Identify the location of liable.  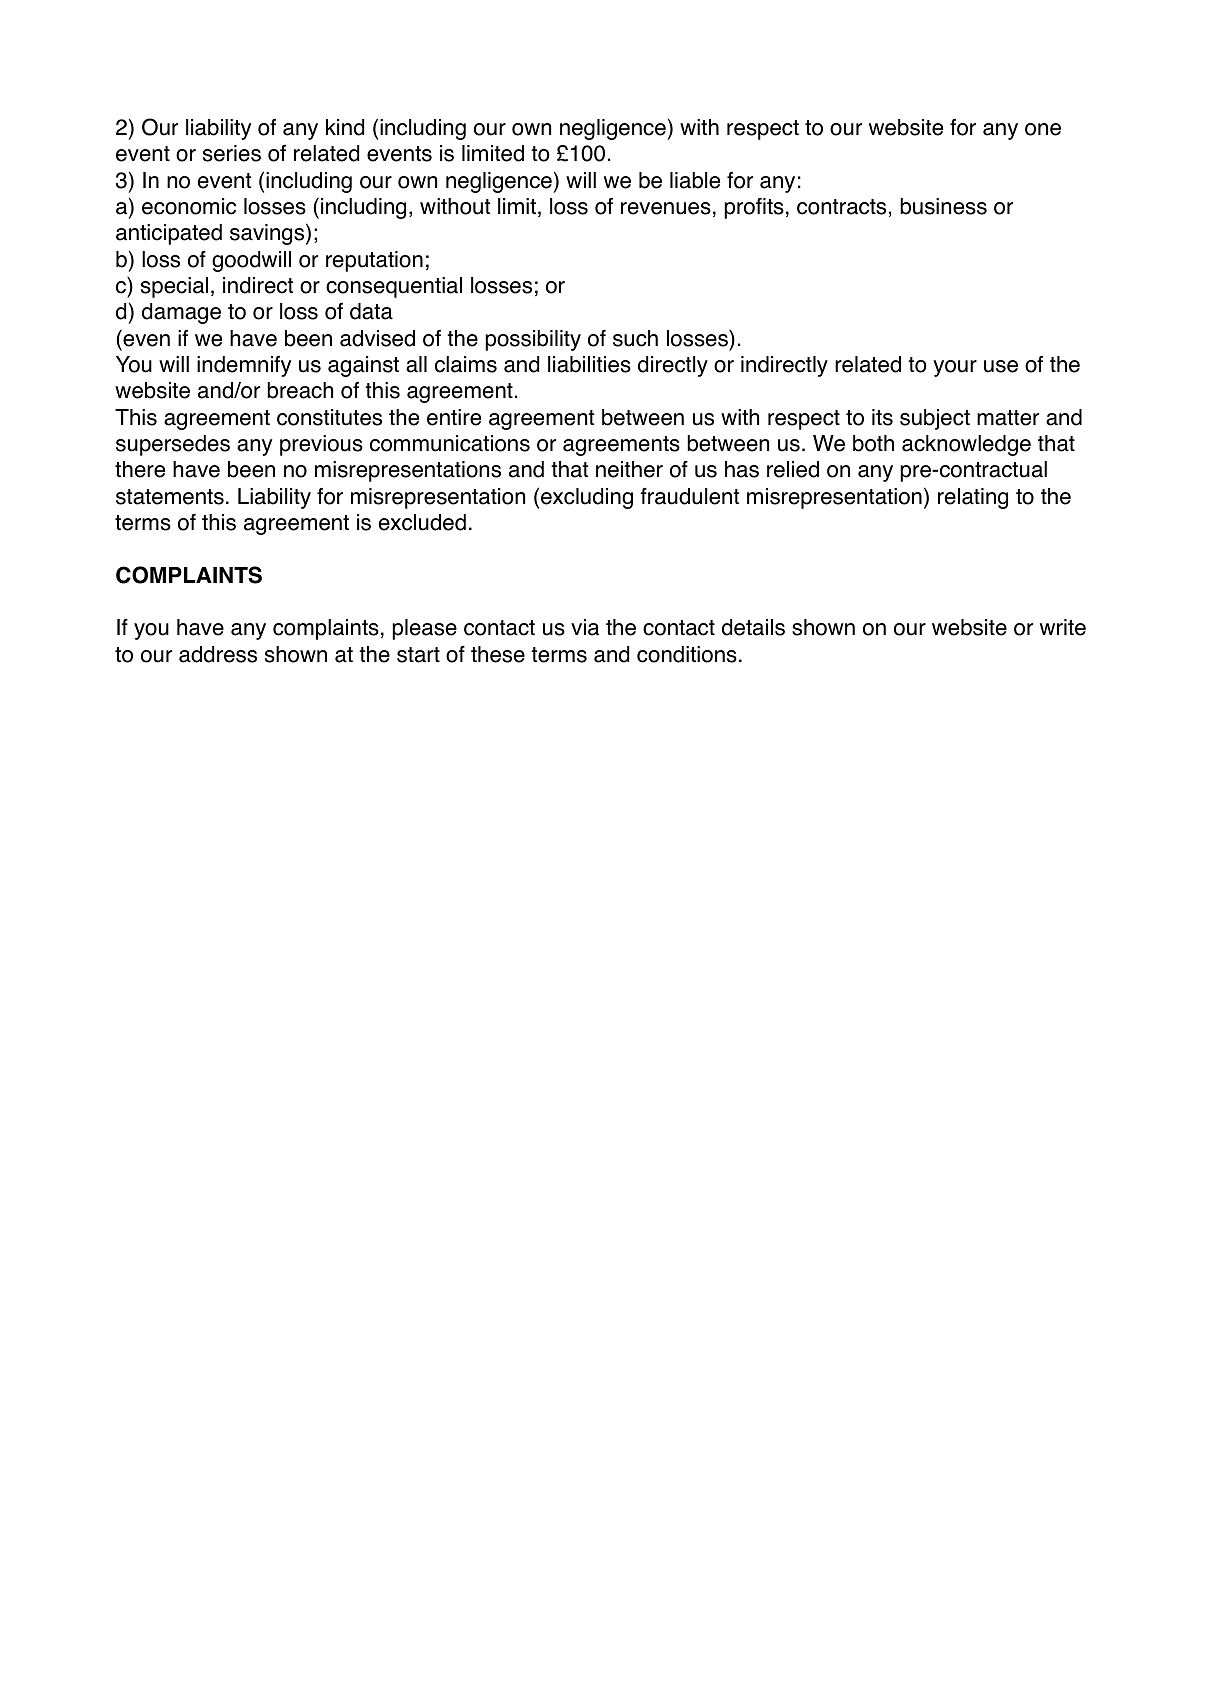
(695, 180).
